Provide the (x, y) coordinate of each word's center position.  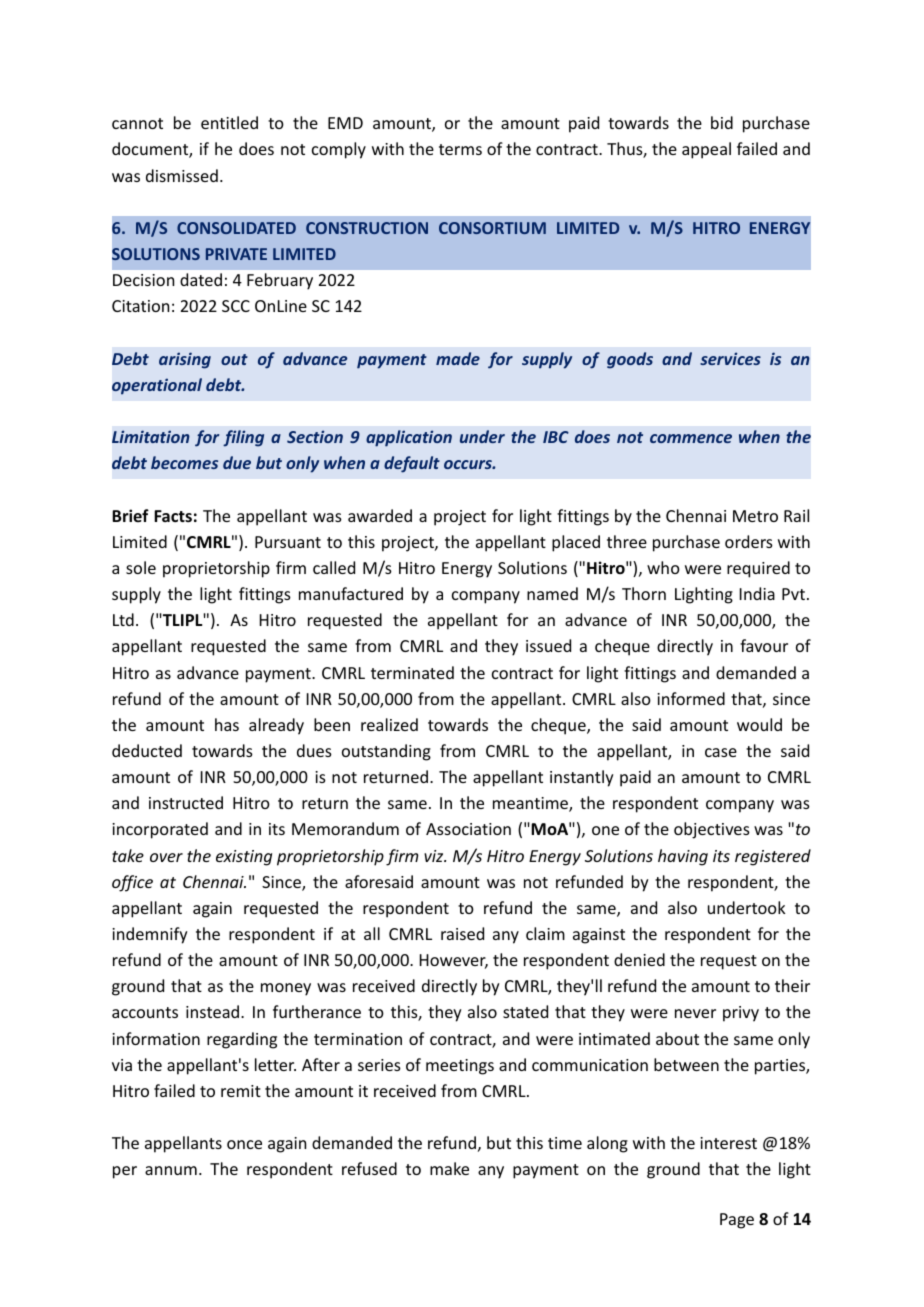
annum (171, 1170)
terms (460, 149)
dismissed (182, 175)
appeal (706, 150)
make (449, 1168)
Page (737, 1221)
